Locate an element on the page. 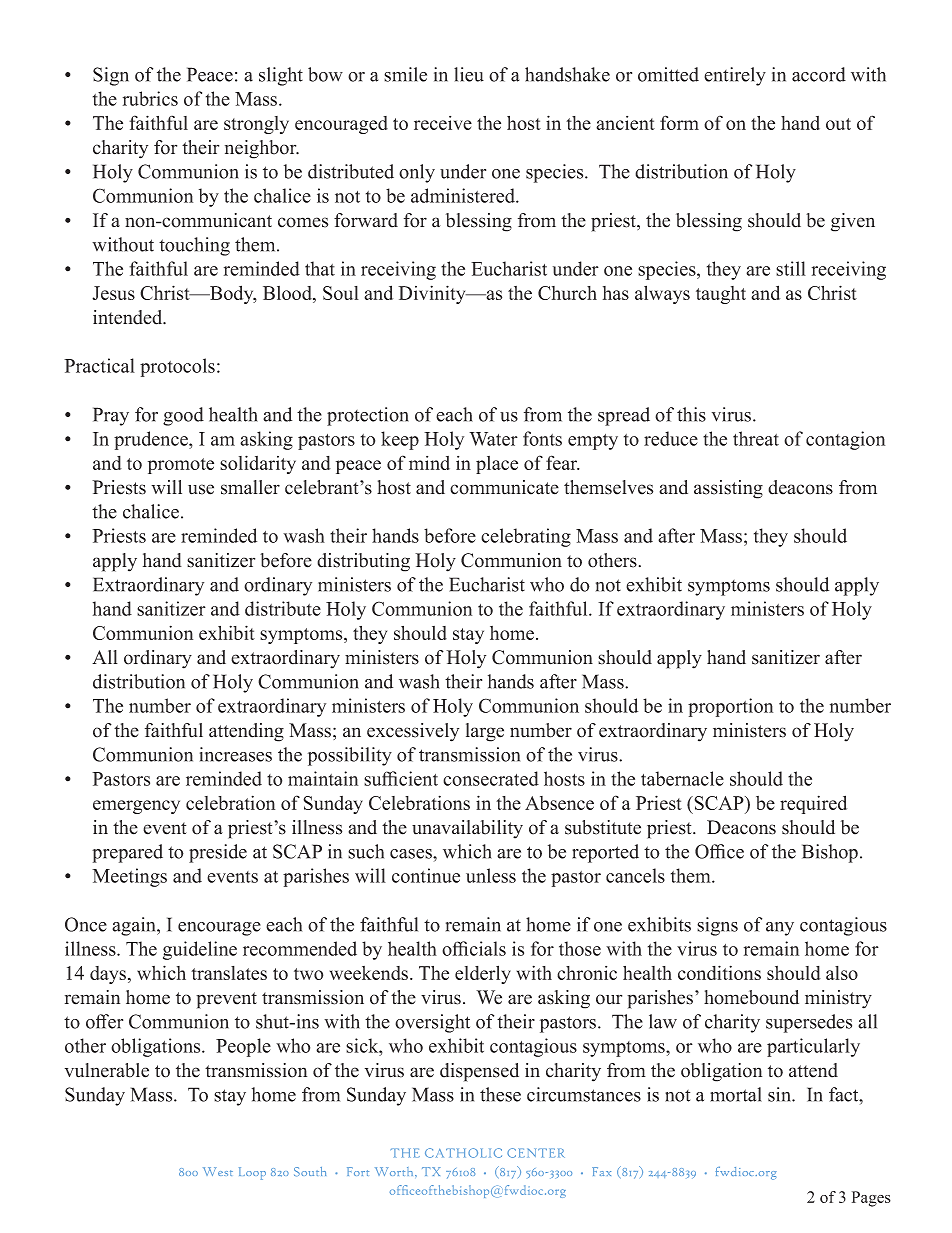 This page has width=952, height=1233. Water is located at coordinates (493, 439).
